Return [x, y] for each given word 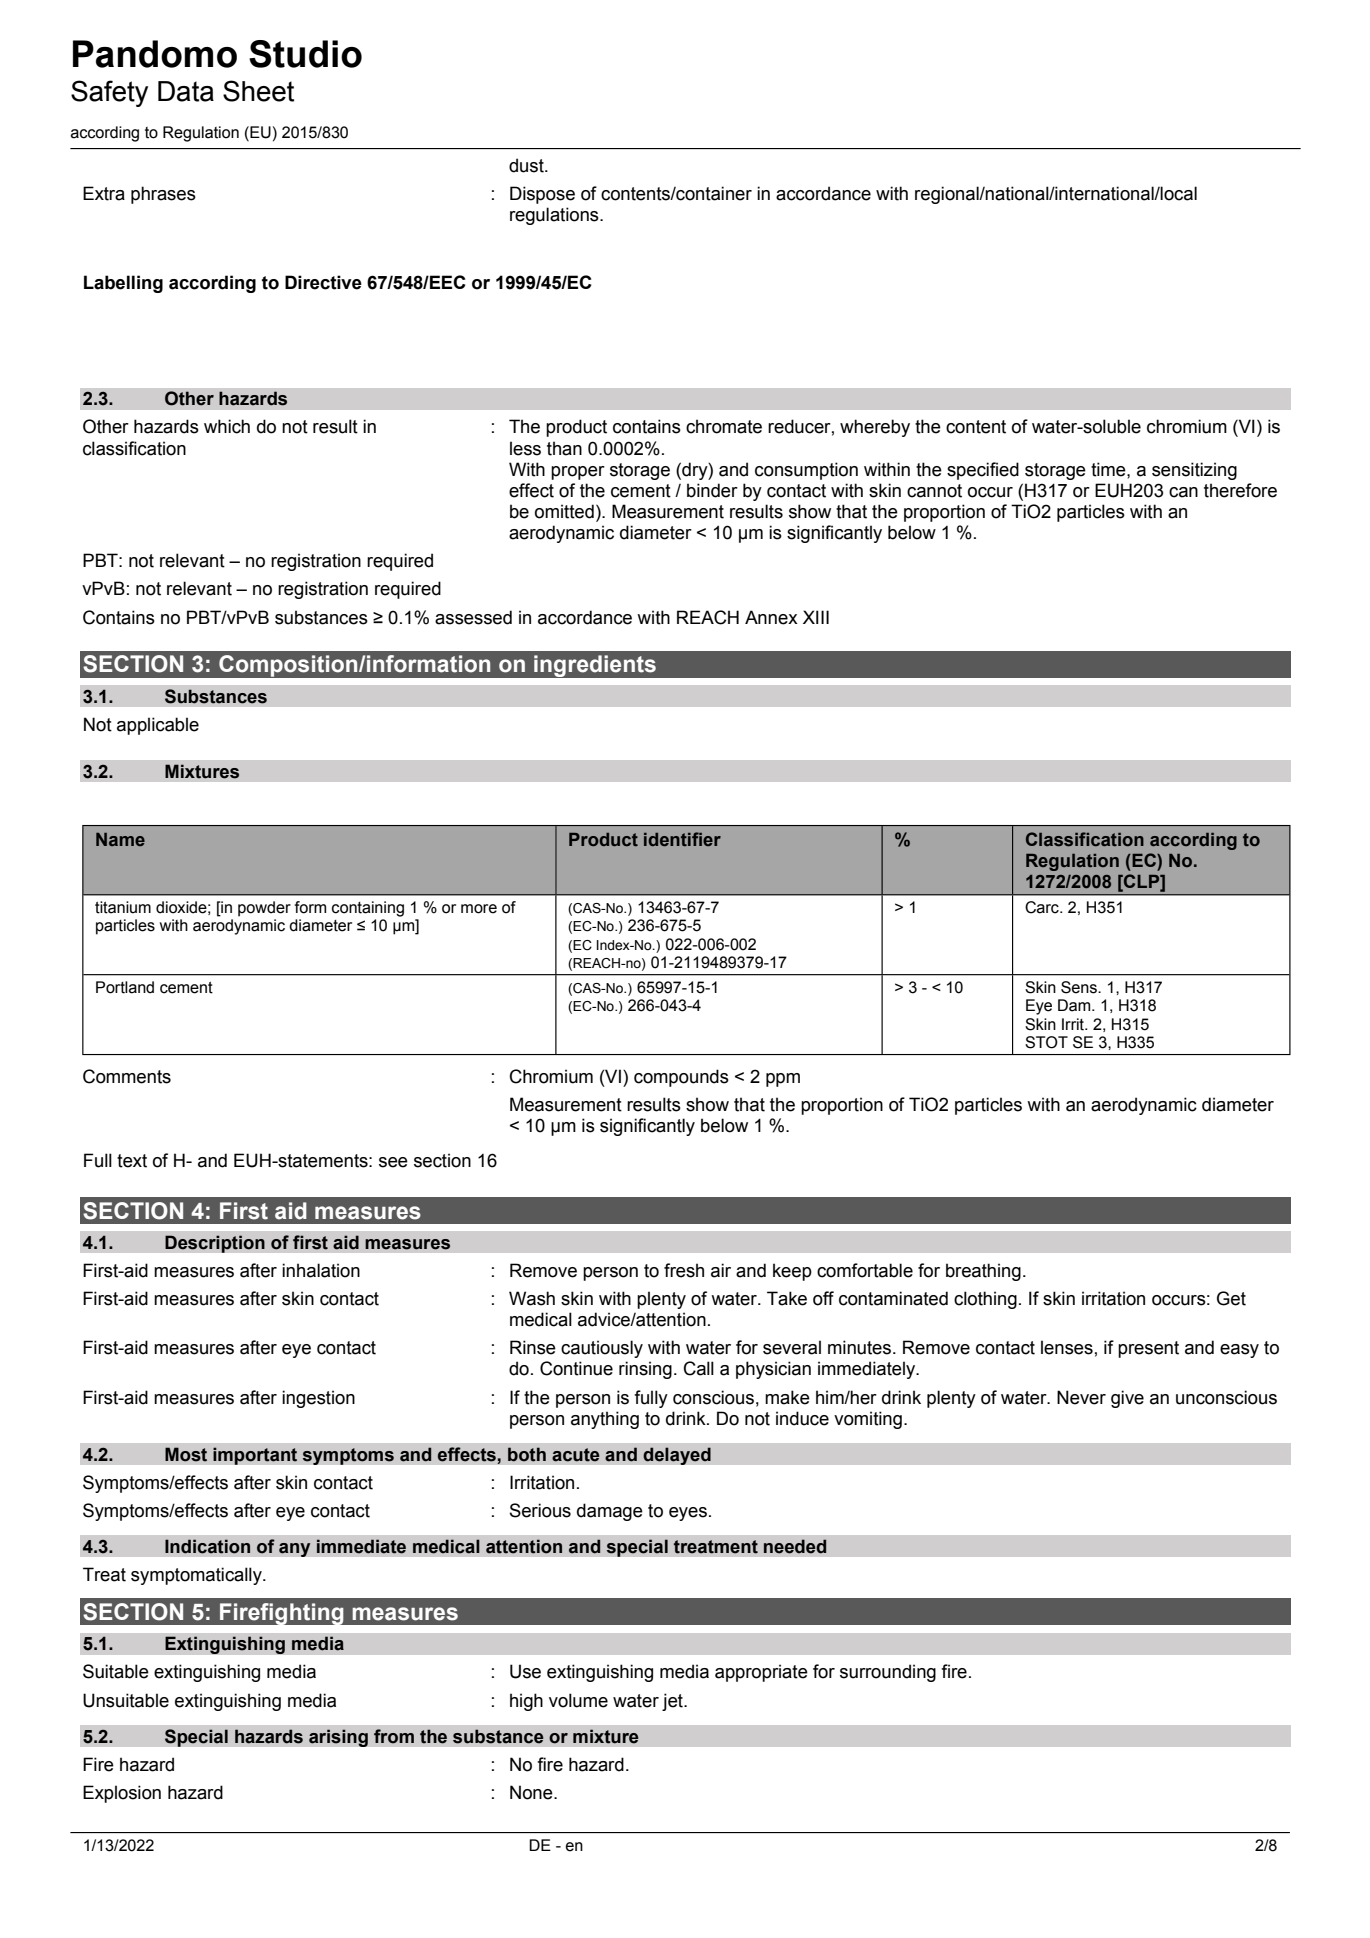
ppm [783, 1080]
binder [712, 490]
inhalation [321, 1270]
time [1109, 469]
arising [338, 1738]
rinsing [645, 1370]
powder [264, 909]
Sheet [258, 91]
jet [673, 1702]
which [227, 426]
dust [527, 165]
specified [983, 471]
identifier [682, 839]
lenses [1067, 1347]
